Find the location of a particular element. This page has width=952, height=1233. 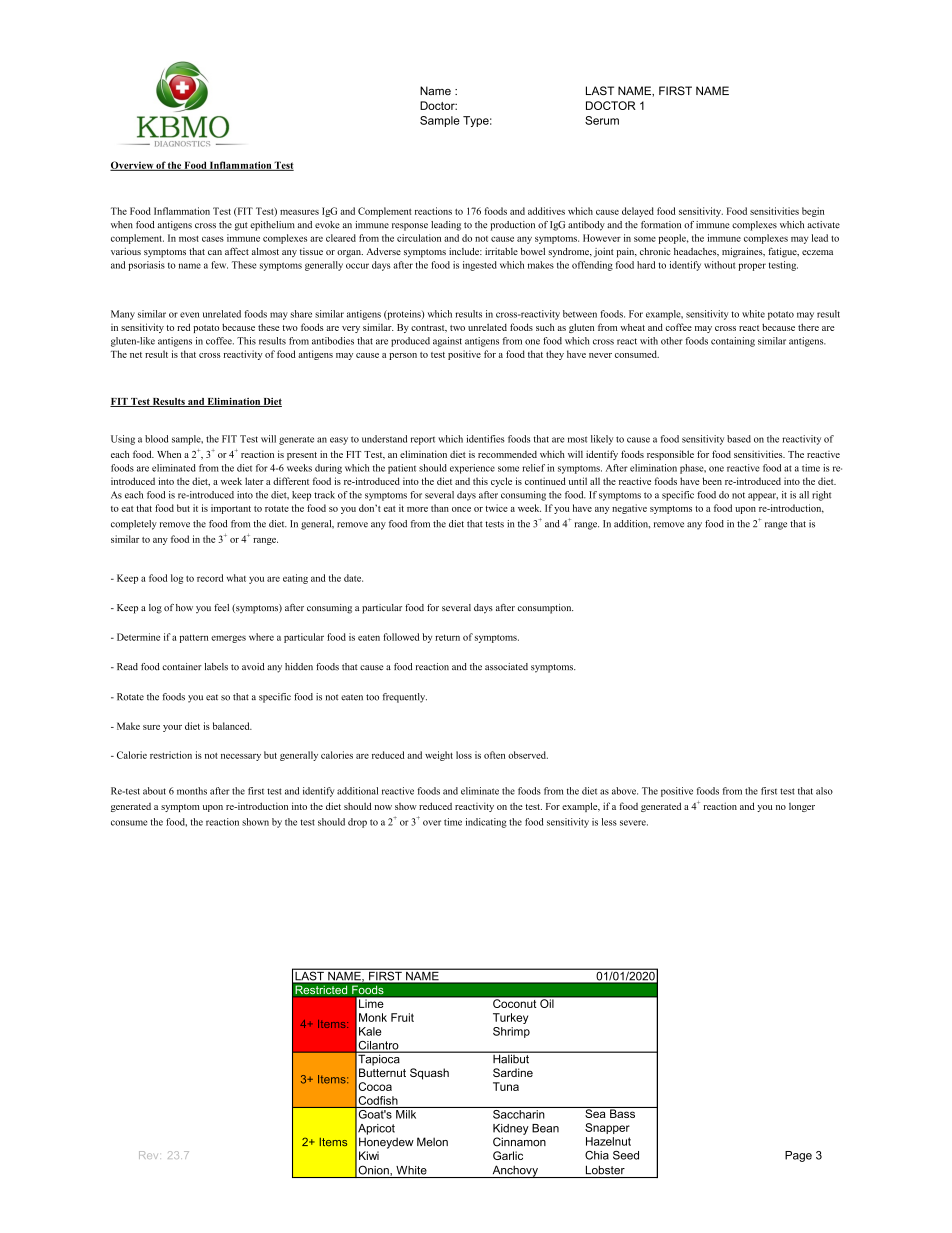

begin is located at coordinates (813, 212).
